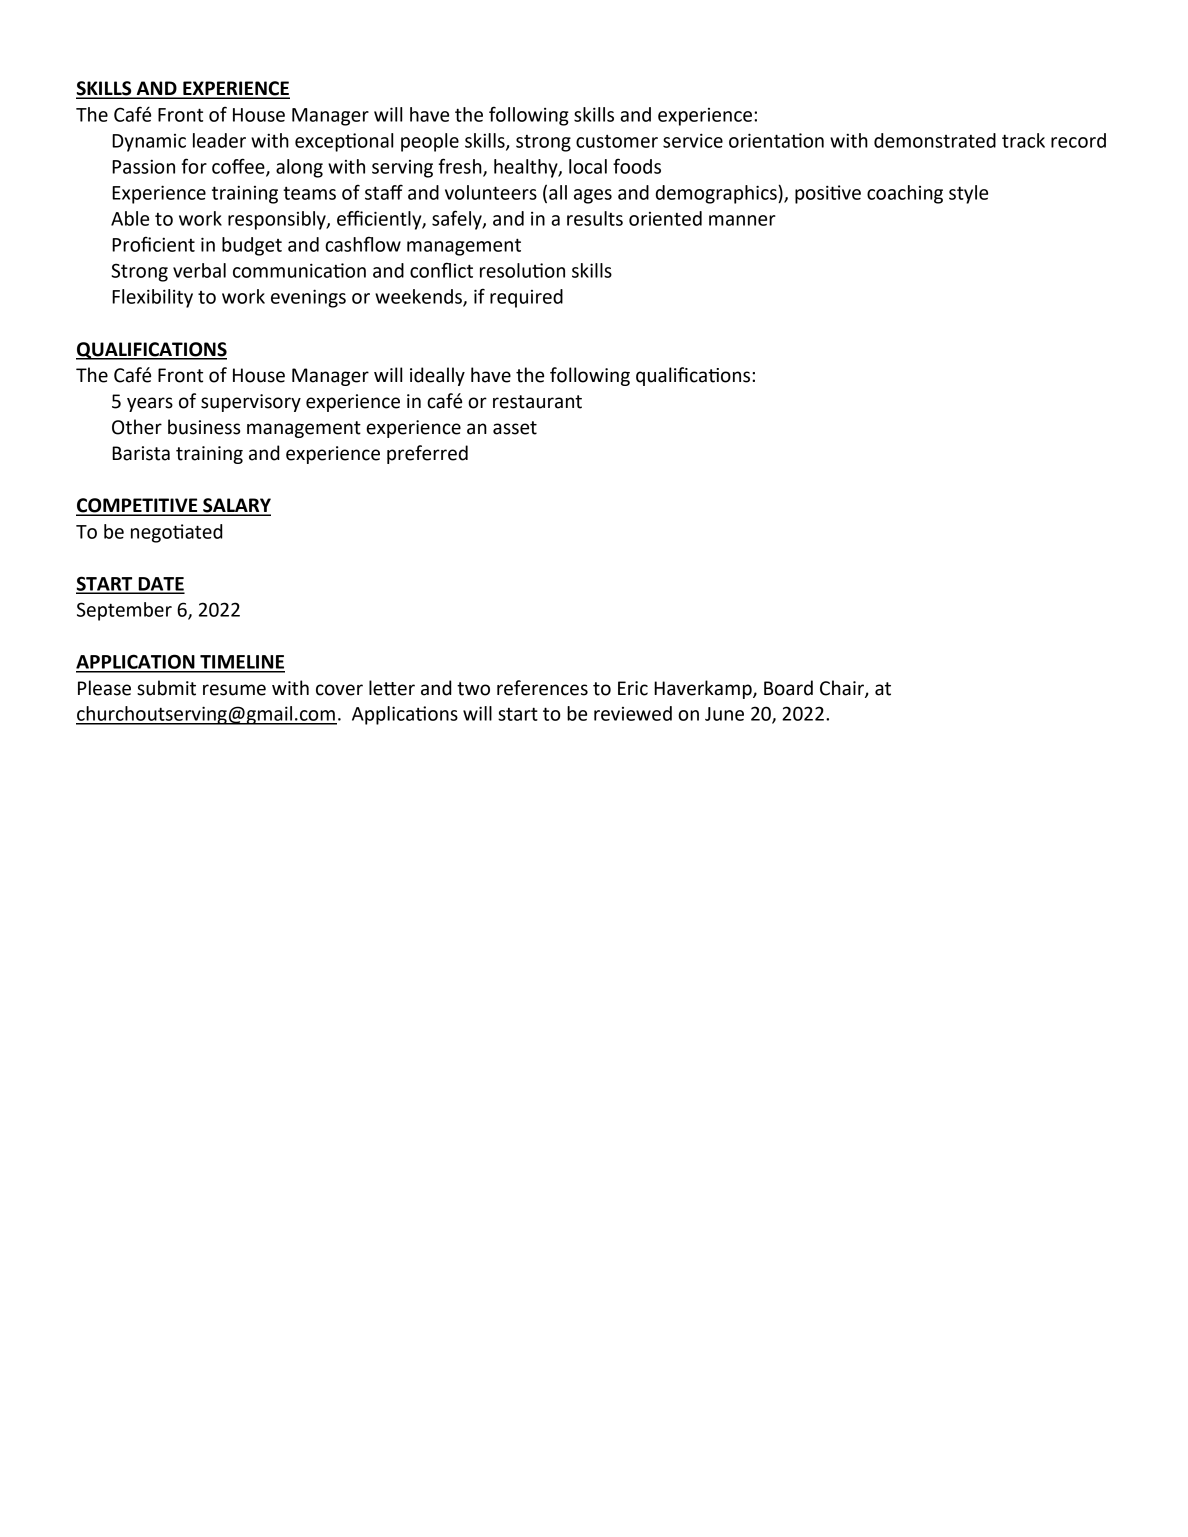 This document has height=1537, width=1188. I want to click on asset, so click(515, 428).
